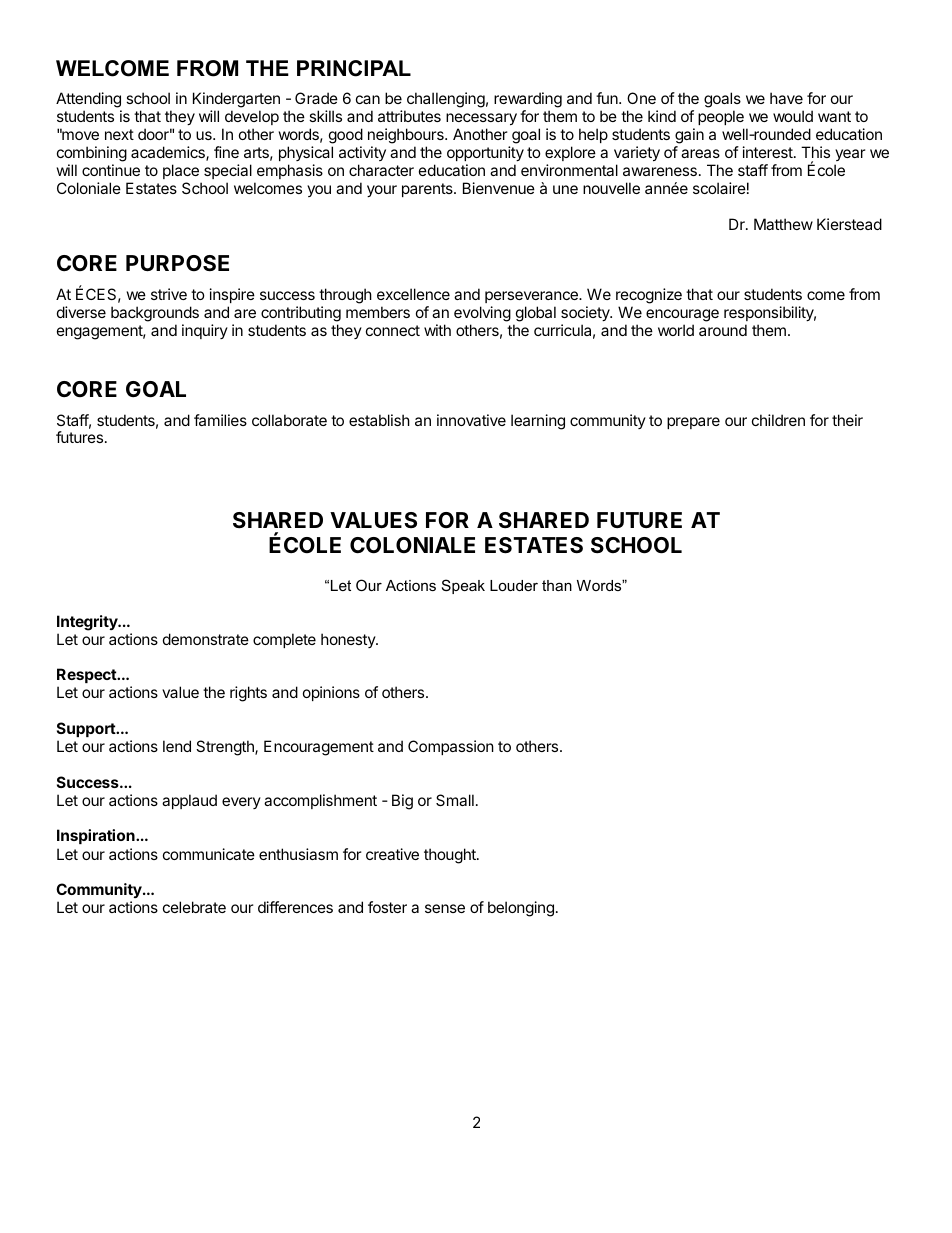 This screenshot has height=1233, width=952. What do you see at coordinates (481, 121) in the screenshot?
I see `necessary` at bounding box center [481, 121].
